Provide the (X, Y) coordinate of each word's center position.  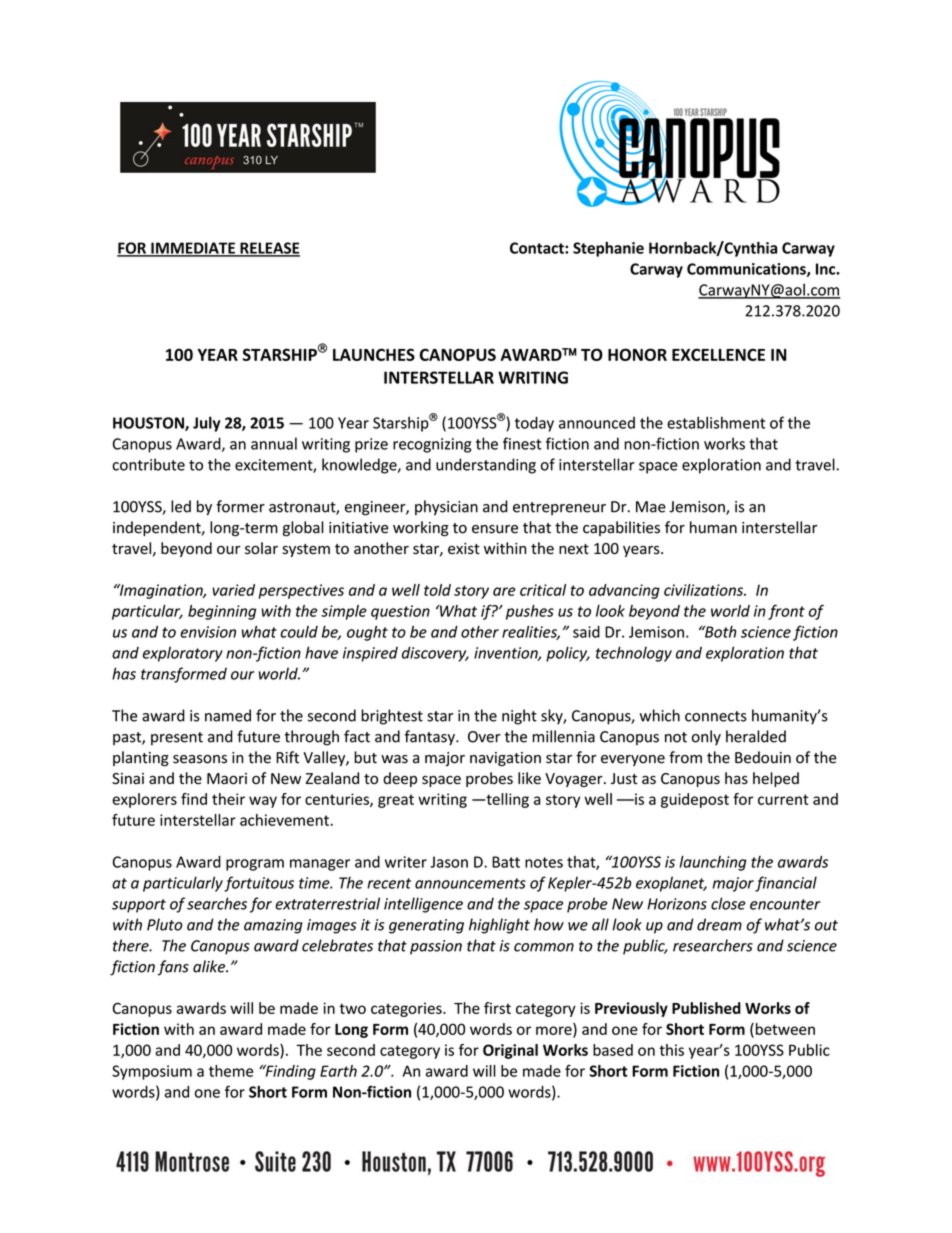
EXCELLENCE (718, 354)
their (228, 799)
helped (776, 779)
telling (506, 800)
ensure (495, 529)
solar (261, 548)
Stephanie (608, 249)
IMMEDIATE (193, 249)
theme (231, 1071)
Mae (651, 507)
